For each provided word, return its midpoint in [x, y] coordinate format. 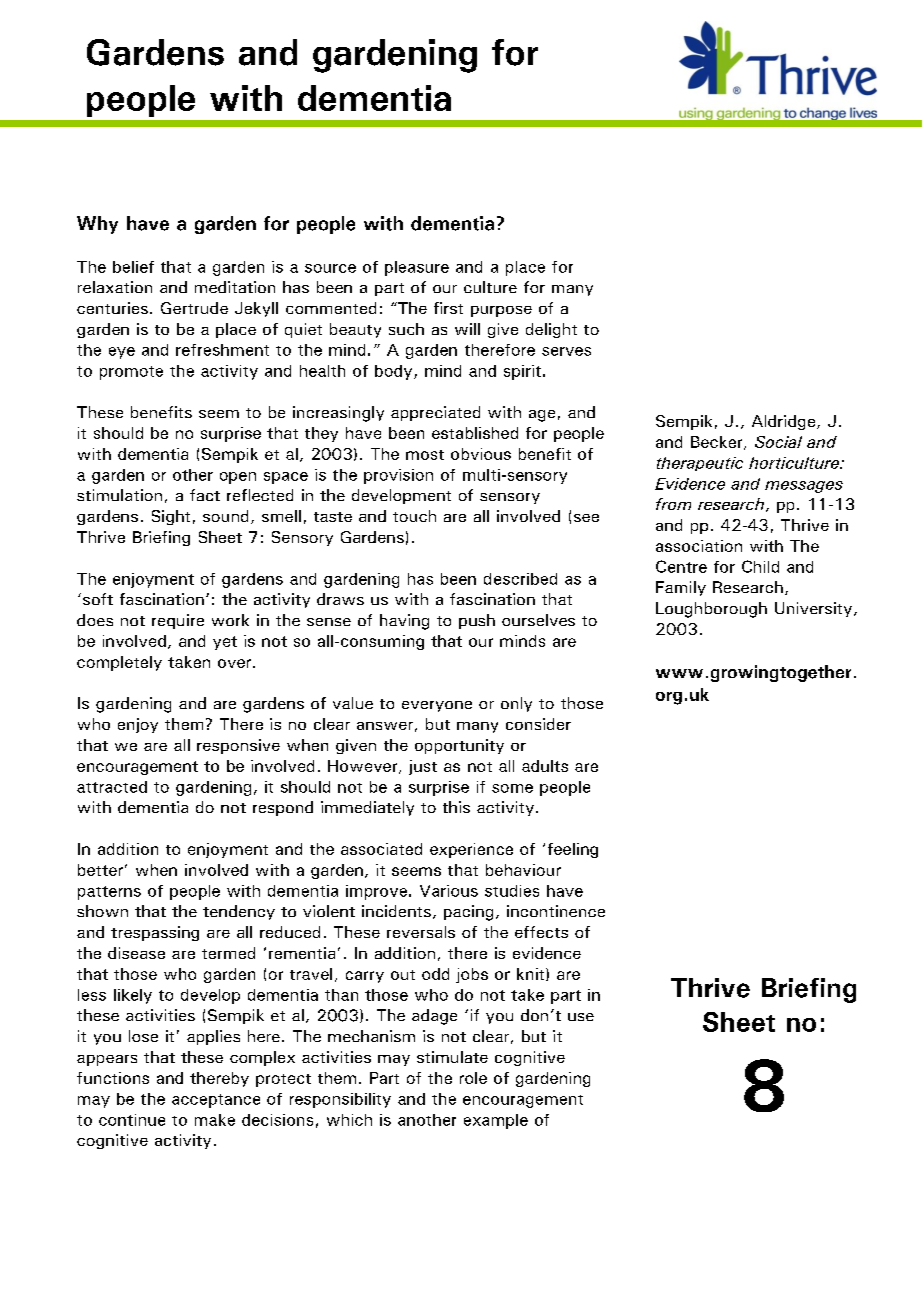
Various [449, 891]
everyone [437, 706]
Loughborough [711, 610]
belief [133, 267]
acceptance [216, 1101]
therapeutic [700, 464]
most [425, 455]
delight [551, 330]
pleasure [417, 268]
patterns [109, 893]
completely [119, 663]
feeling [573, 850]
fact [205, 495]
